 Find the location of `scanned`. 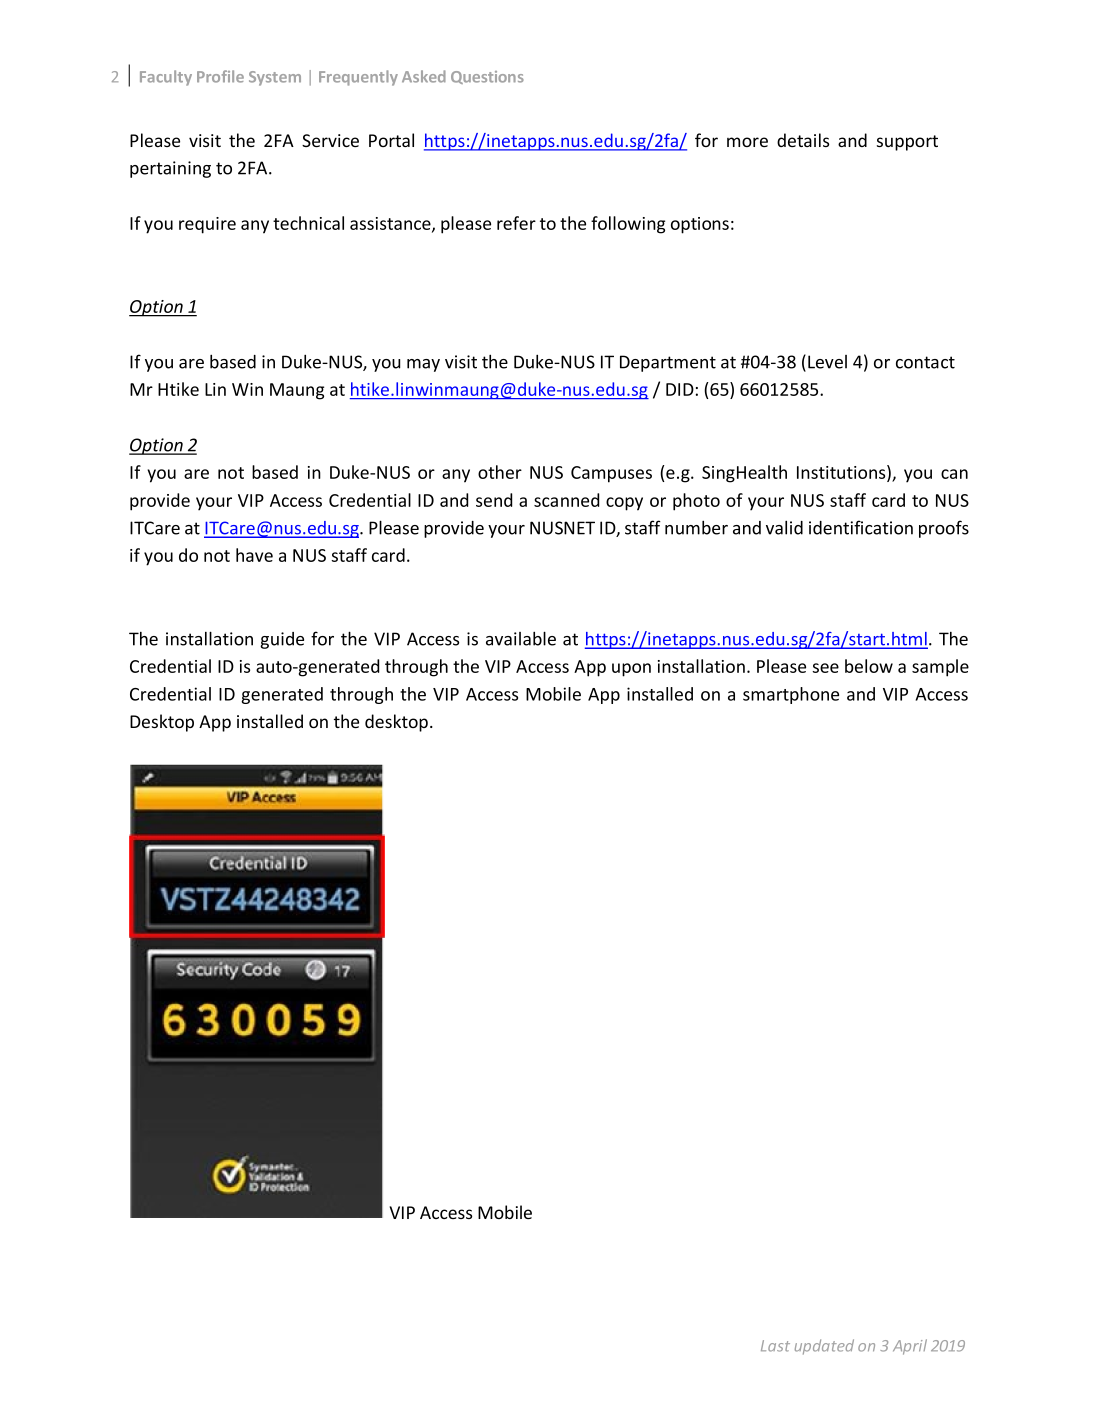

scanned is located at coordinates (566, 500).
